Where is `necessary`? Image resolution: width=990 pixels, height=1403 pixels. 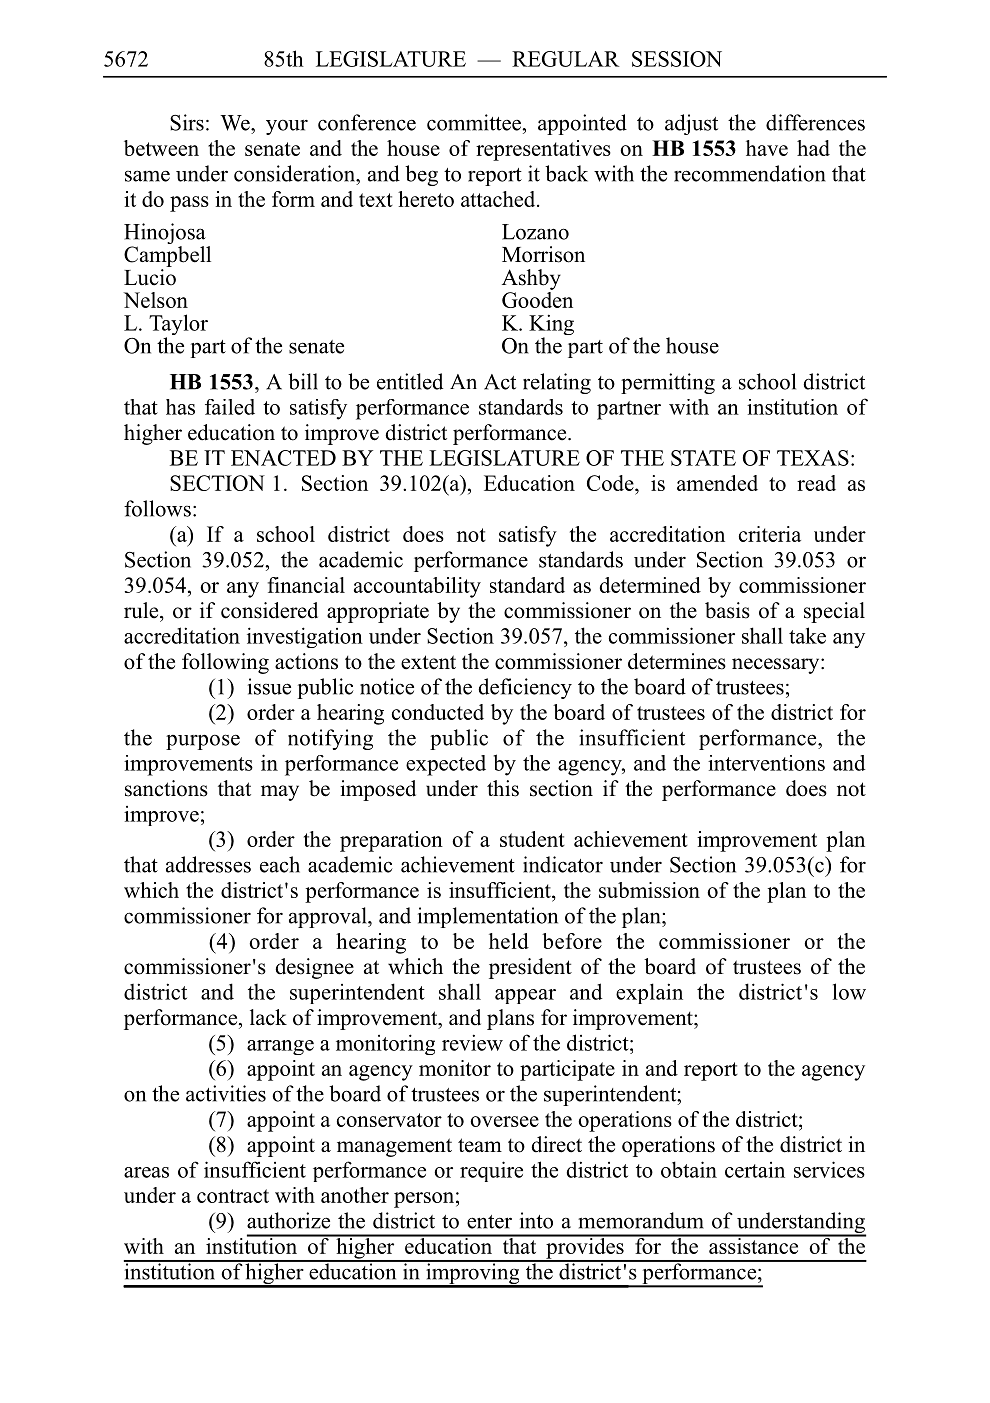 necessary is located at coordinates (777, 666).
